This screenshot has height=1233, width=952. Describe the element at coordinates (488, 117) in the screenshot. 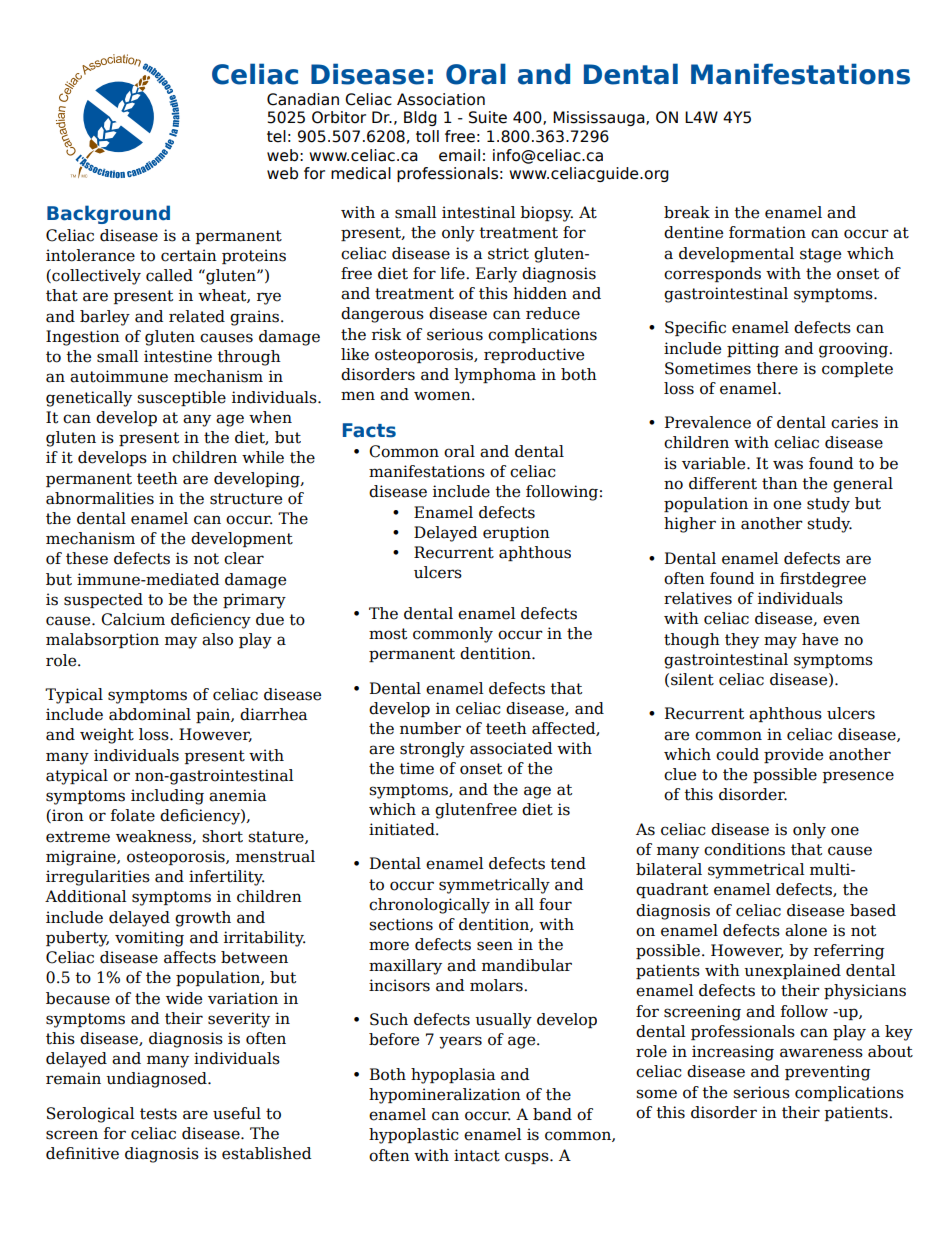

I see `Suite` at that location.
